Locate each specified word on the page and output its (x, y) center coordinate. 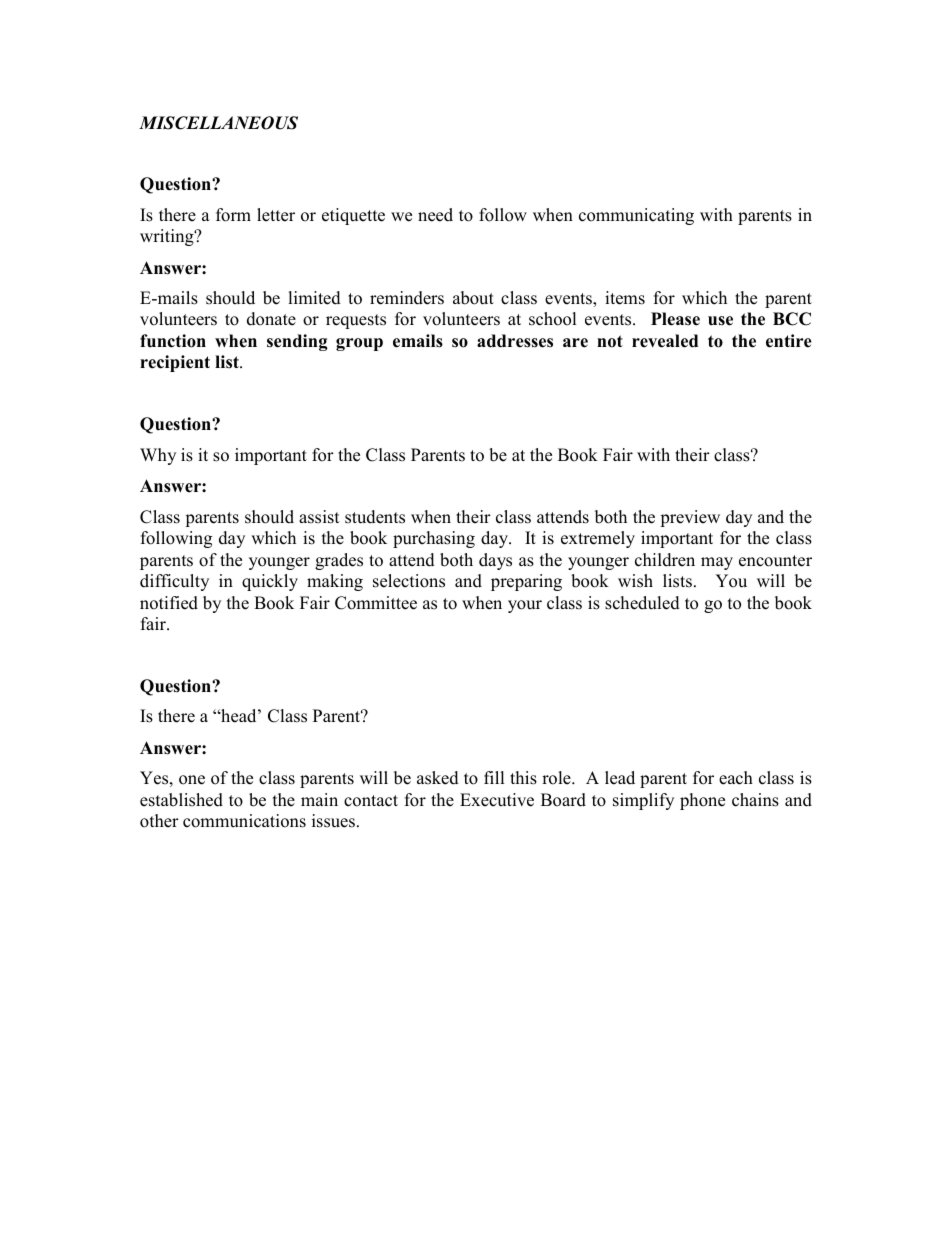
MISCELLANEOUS (218, 123)
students (375, 517)
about (473, 298)
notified (169, 603)
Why (158, 456)
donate (271, 319)
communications (244, 821)
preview (690, 518)
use (720, 321)
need (435, 215)
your (525, 606)
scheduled (642, 603)
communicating (636, 216)
